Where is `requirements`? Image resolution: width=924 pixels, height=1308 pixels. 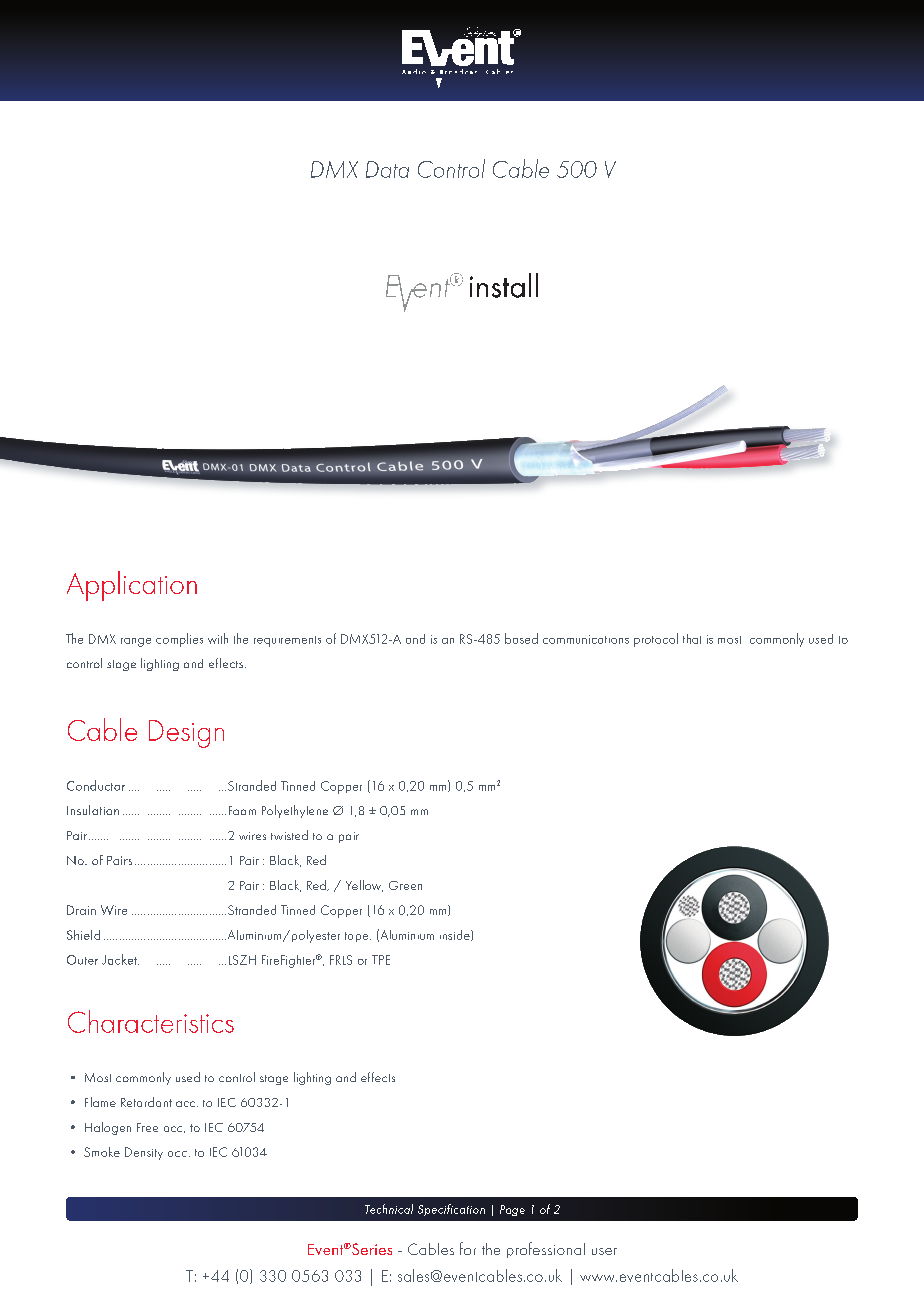 requirements is located at coordinates (287, 641).
